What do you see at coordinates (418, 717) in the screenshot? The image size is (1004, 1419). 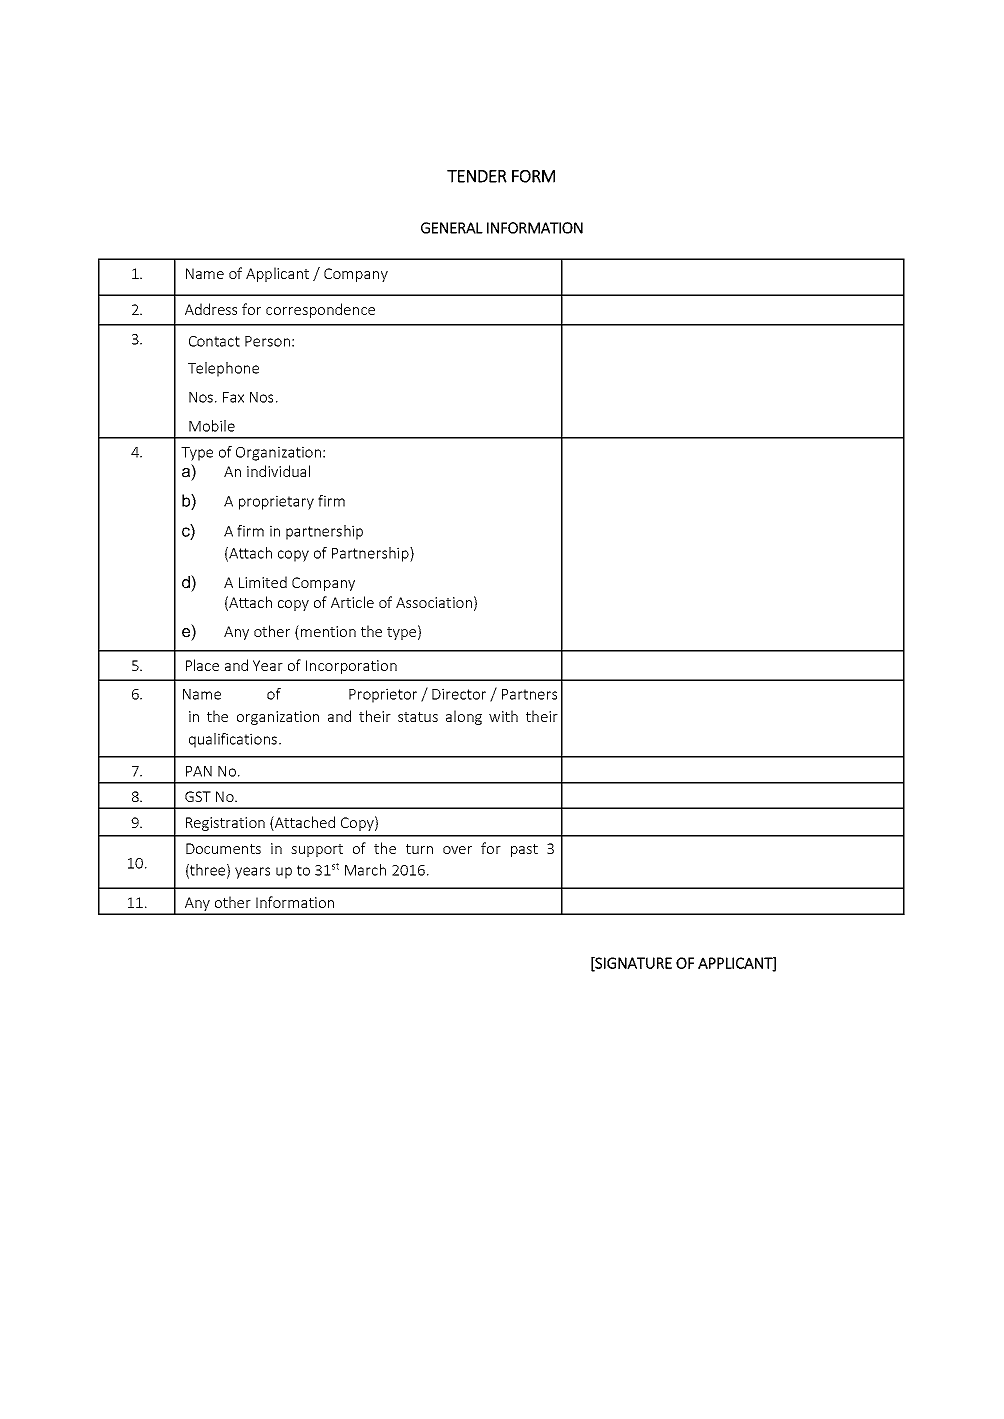 I see `status` at bounding box center [418, 717].
